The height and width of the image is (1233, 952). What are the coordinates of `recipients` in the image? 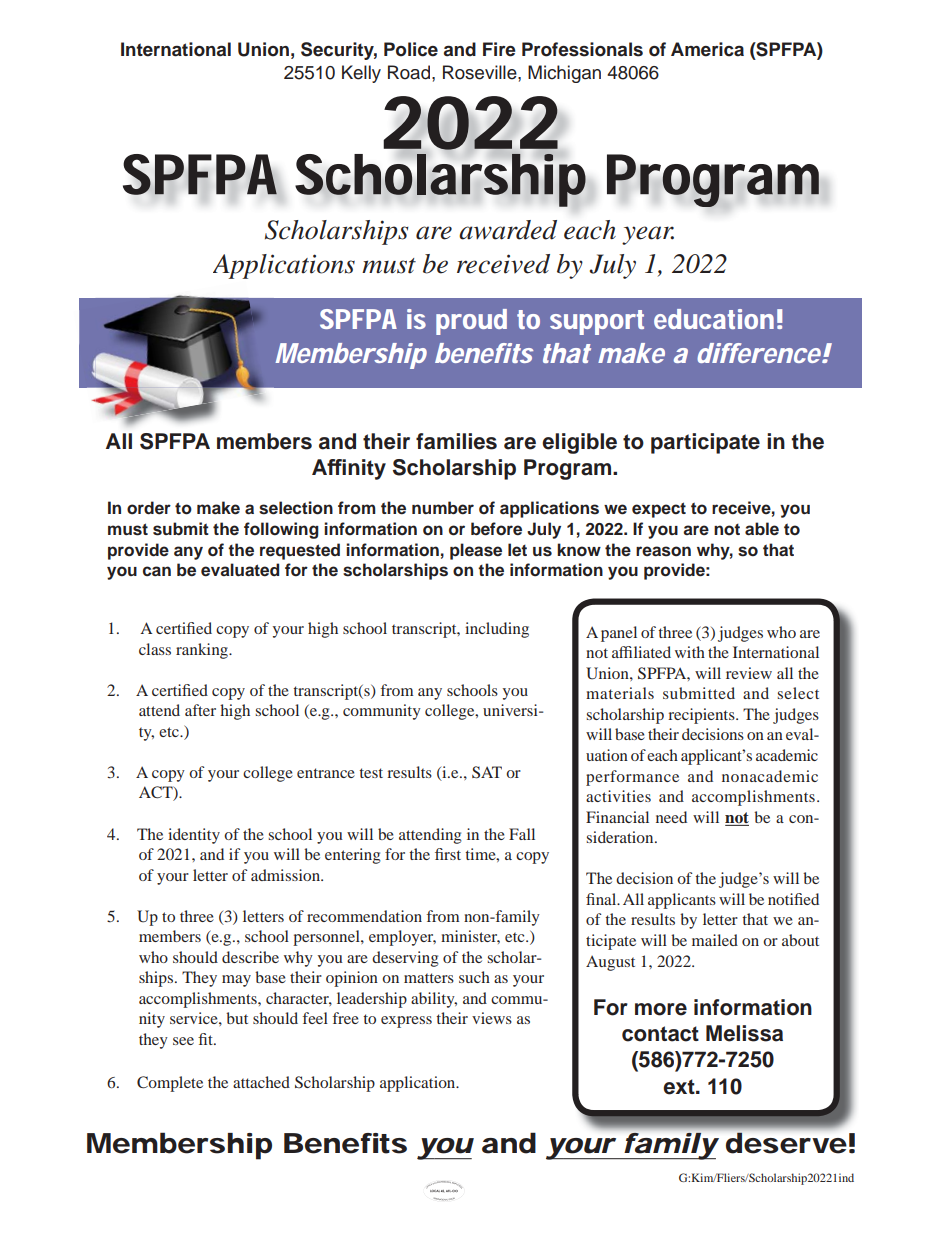 It's located at (702, 716).
